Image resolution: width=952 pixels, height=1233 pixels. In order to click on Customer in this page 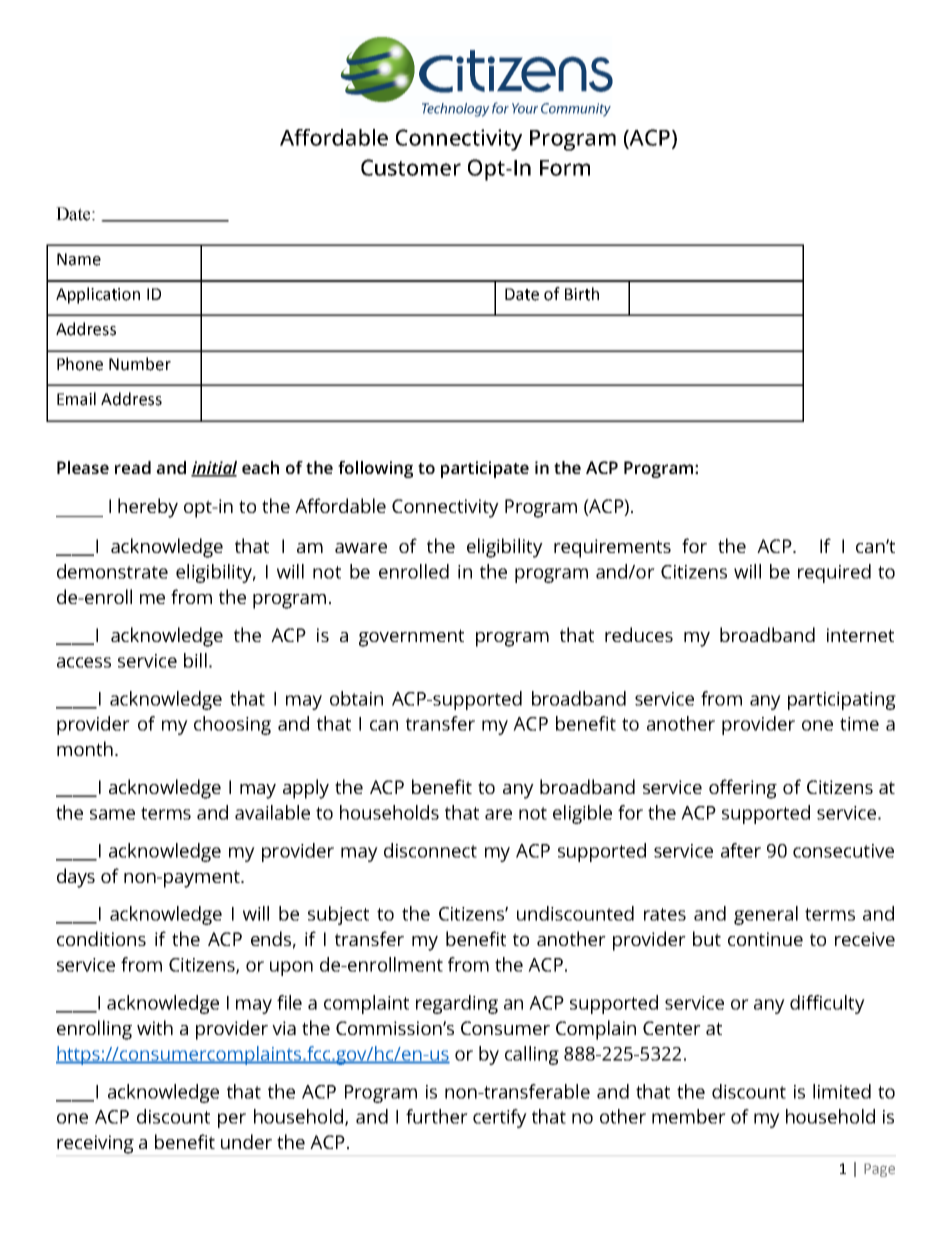, I will do `click(411, 167)`.
